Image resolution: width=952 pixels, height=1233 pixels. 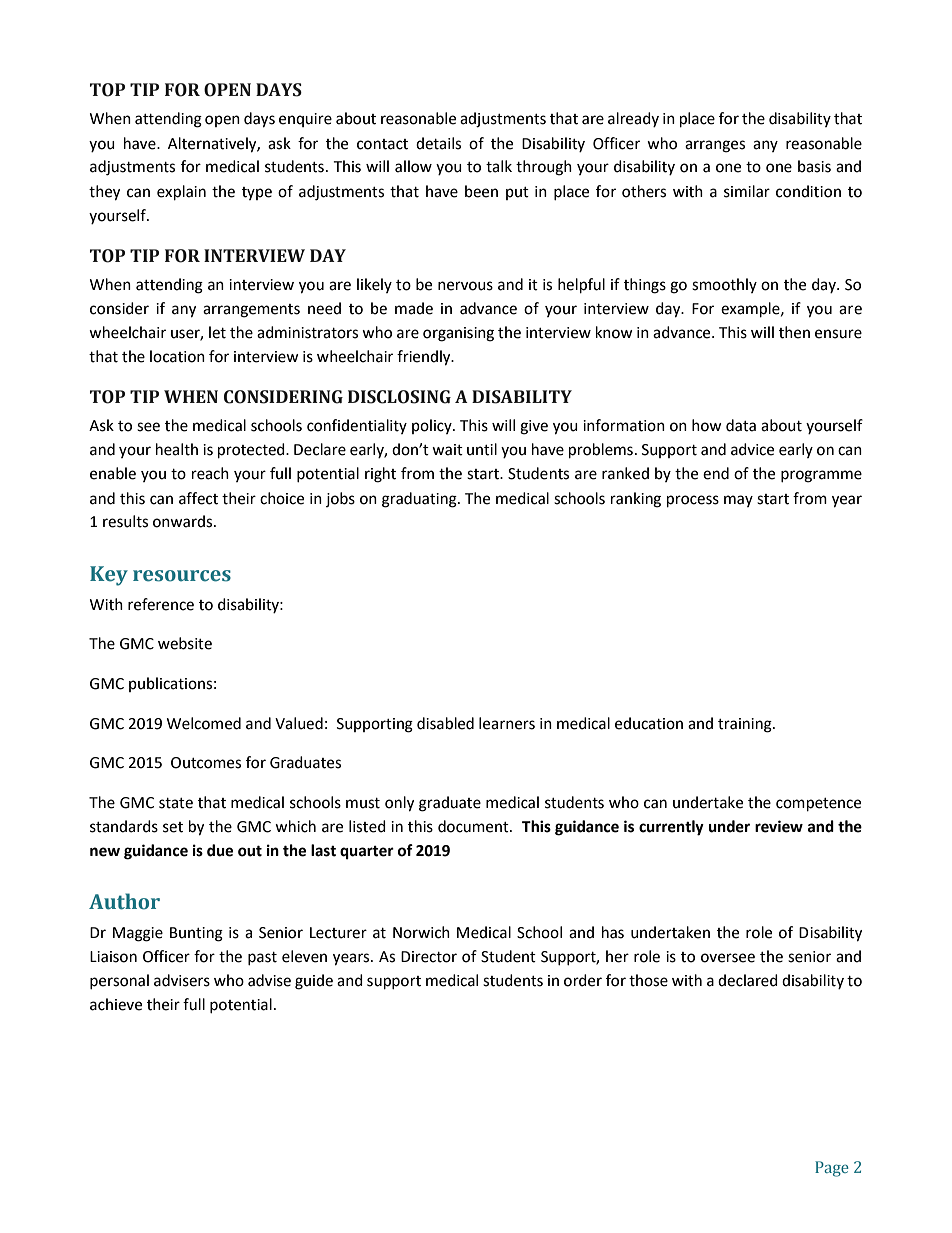 What do you see at coordinates (196, 934) in the document?
I see `Bunting` at bounding box center [196, 934].
